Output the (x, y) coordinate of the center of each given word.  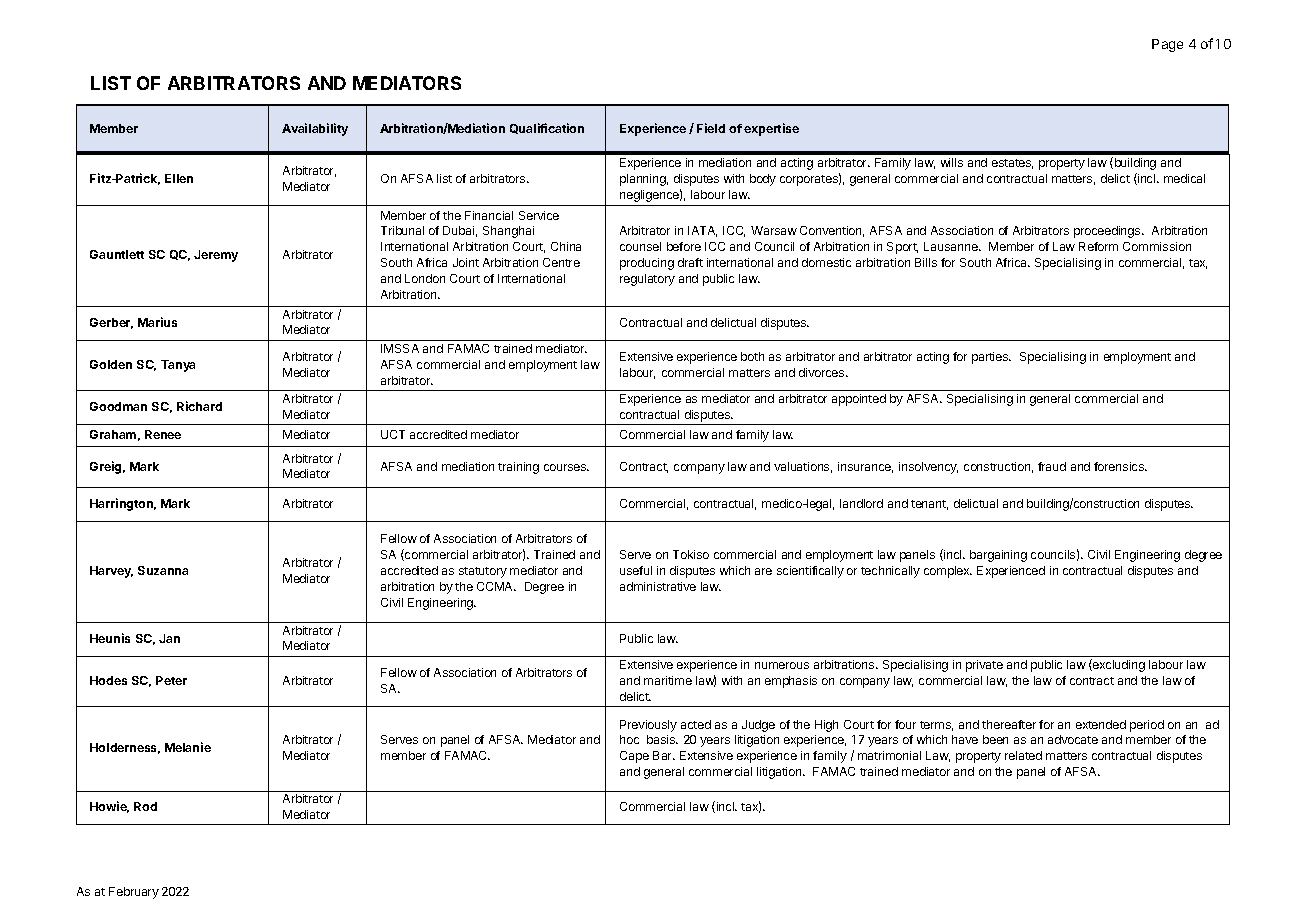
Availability (315, 129)
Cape (634, 757)
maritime (668, 680)
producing (647, 264)
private (984, 666)
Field (711, 128)
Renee (163, 434)
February (134, 893)
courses (566, 467)
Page (1167, 45)
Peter (171, 680)
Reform (1098, 246)
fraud (1052, 466)
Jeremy (216, 256)
